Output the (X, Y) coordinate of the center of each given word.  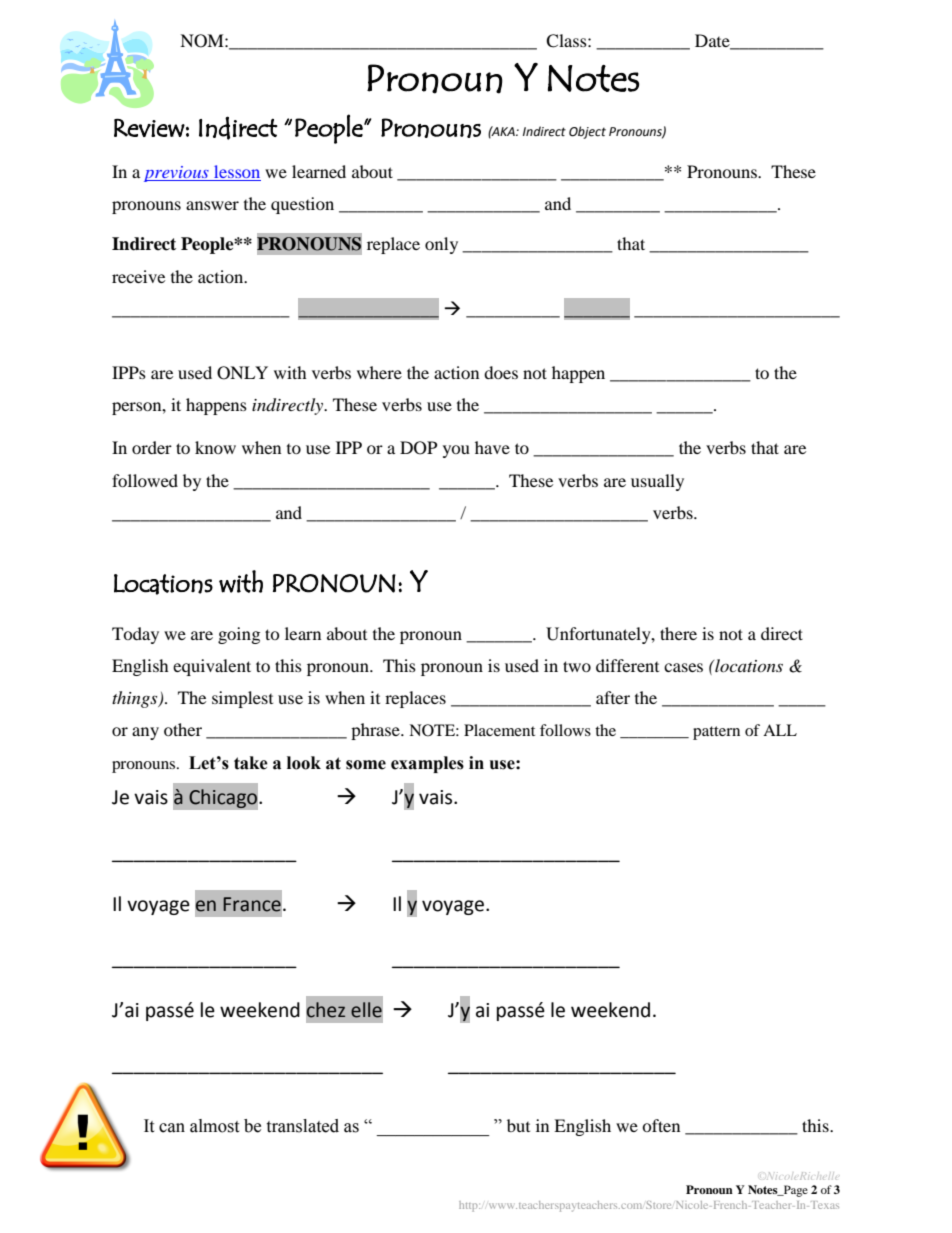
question (302, 205)
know (215, 447)
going (239, 635)
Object (587, 132)
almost (214, 1126)
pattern (716, 733)
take (251, 763)
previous (177, 174)
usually (657, 482)
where (379, 372)
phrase (376, 731)
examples (427, 764)
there (678, 633)
